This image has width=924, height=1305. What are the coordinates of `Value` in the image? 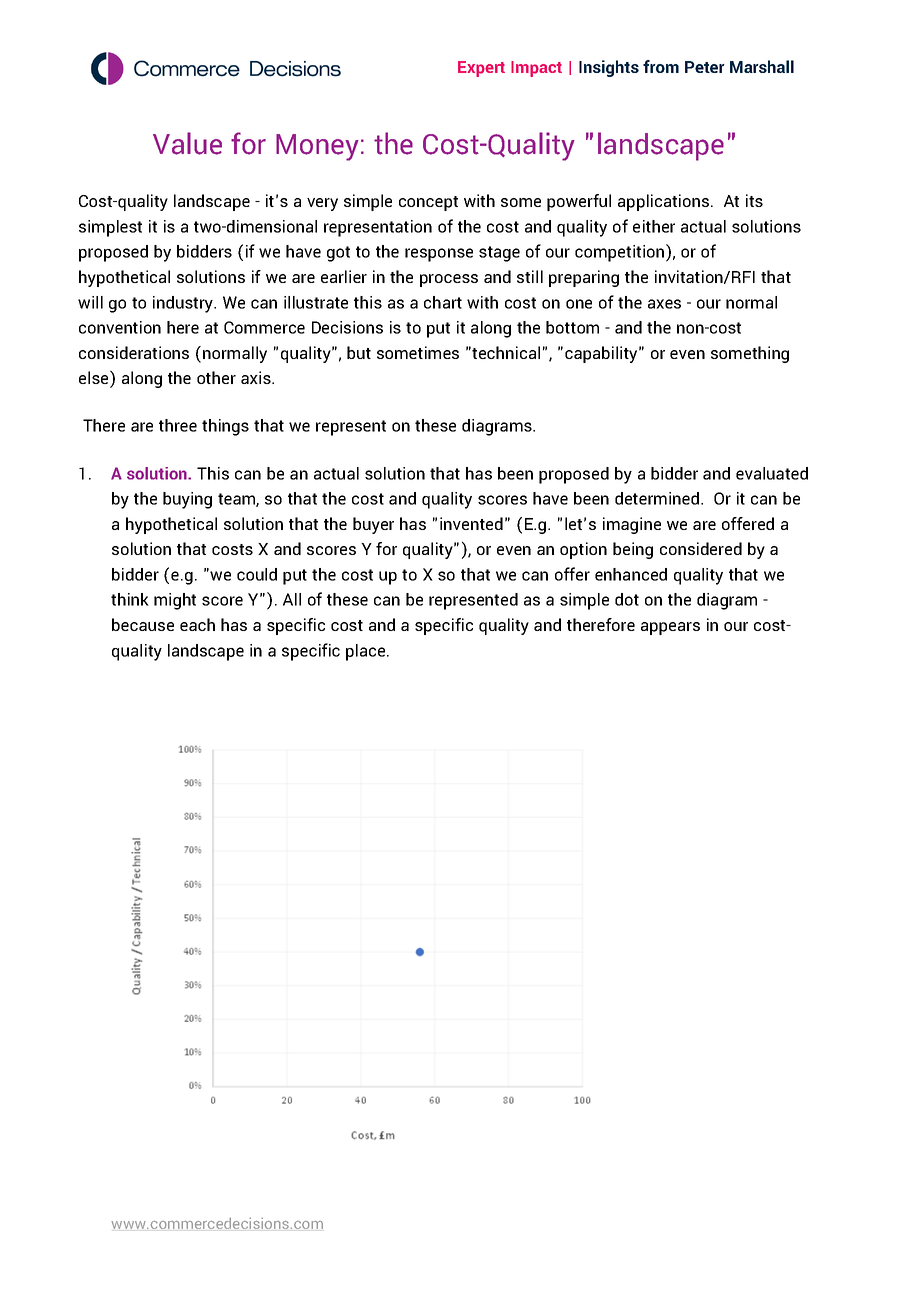 It's located at (187, 143).
